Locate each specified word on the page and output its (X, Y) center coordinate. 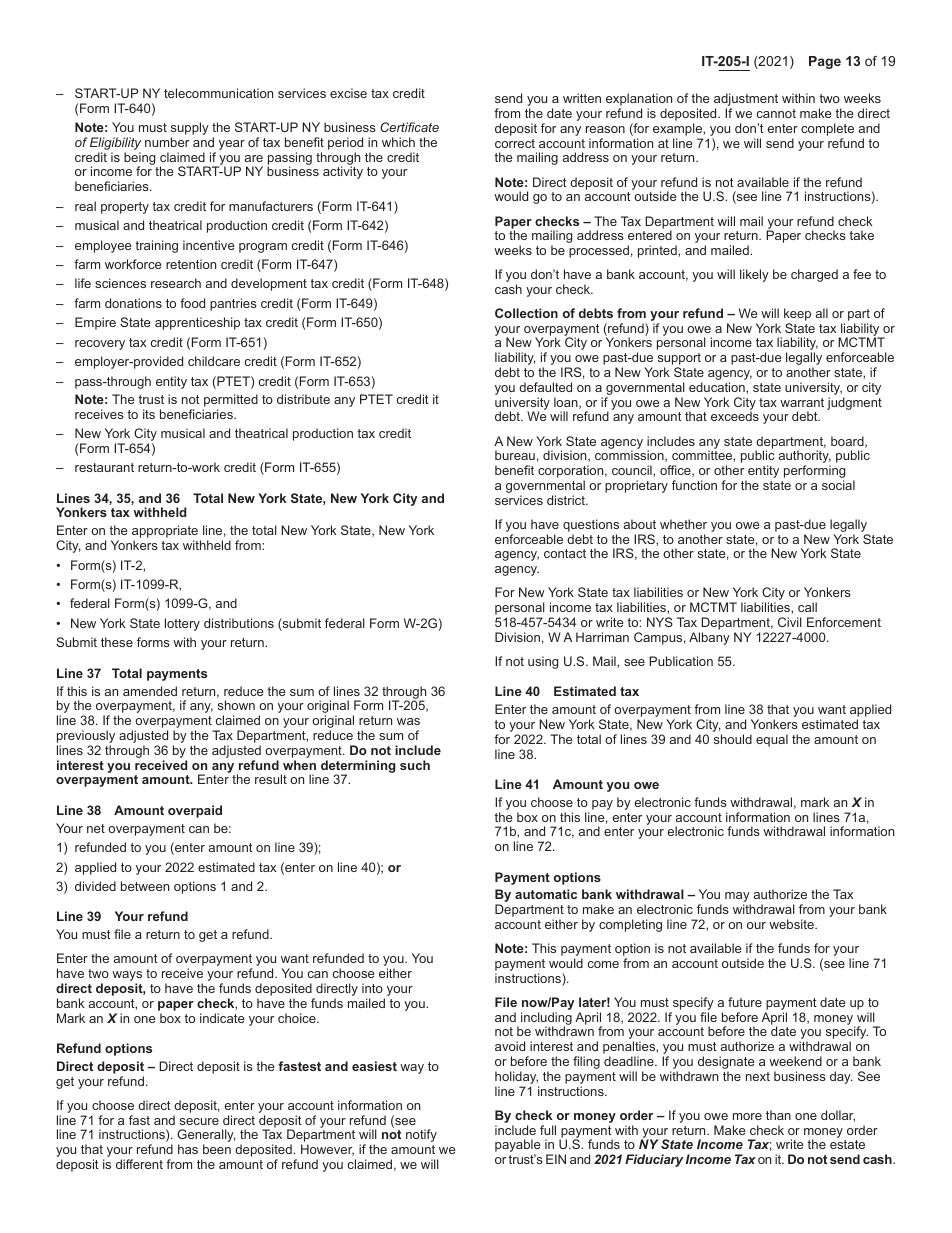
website (792, 924)
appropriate (166, 533)
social (838, 485)
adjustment (746, 101)
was (408, 721)
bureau (515, 455)
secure (199, 1121)
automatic (546, 894)
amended (150, 691)
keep (797, 314)
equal (772, 740)
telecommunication (218, 93)
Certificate (409, 127)
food (192, 303)
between (145, 886)
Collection (526, 313)
